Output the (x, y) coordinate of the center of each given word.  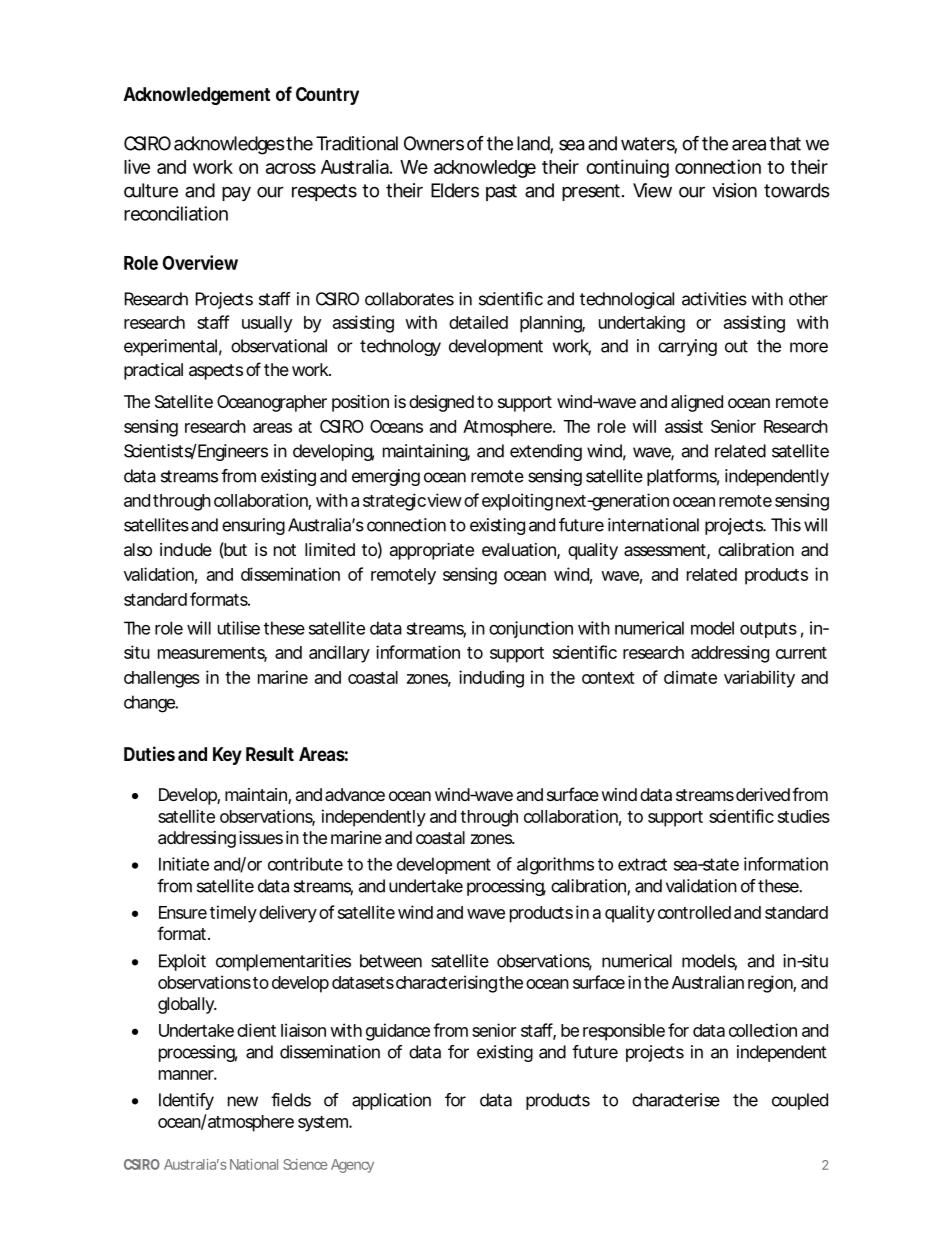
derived (763, 794)
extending (546, 452)
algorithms (555, 866)
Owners (434, 143)
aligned (697, 403)
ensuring (253, 526)
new (243, 1101)
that (785, 143)
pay (236, 193)
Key (227, 756)
